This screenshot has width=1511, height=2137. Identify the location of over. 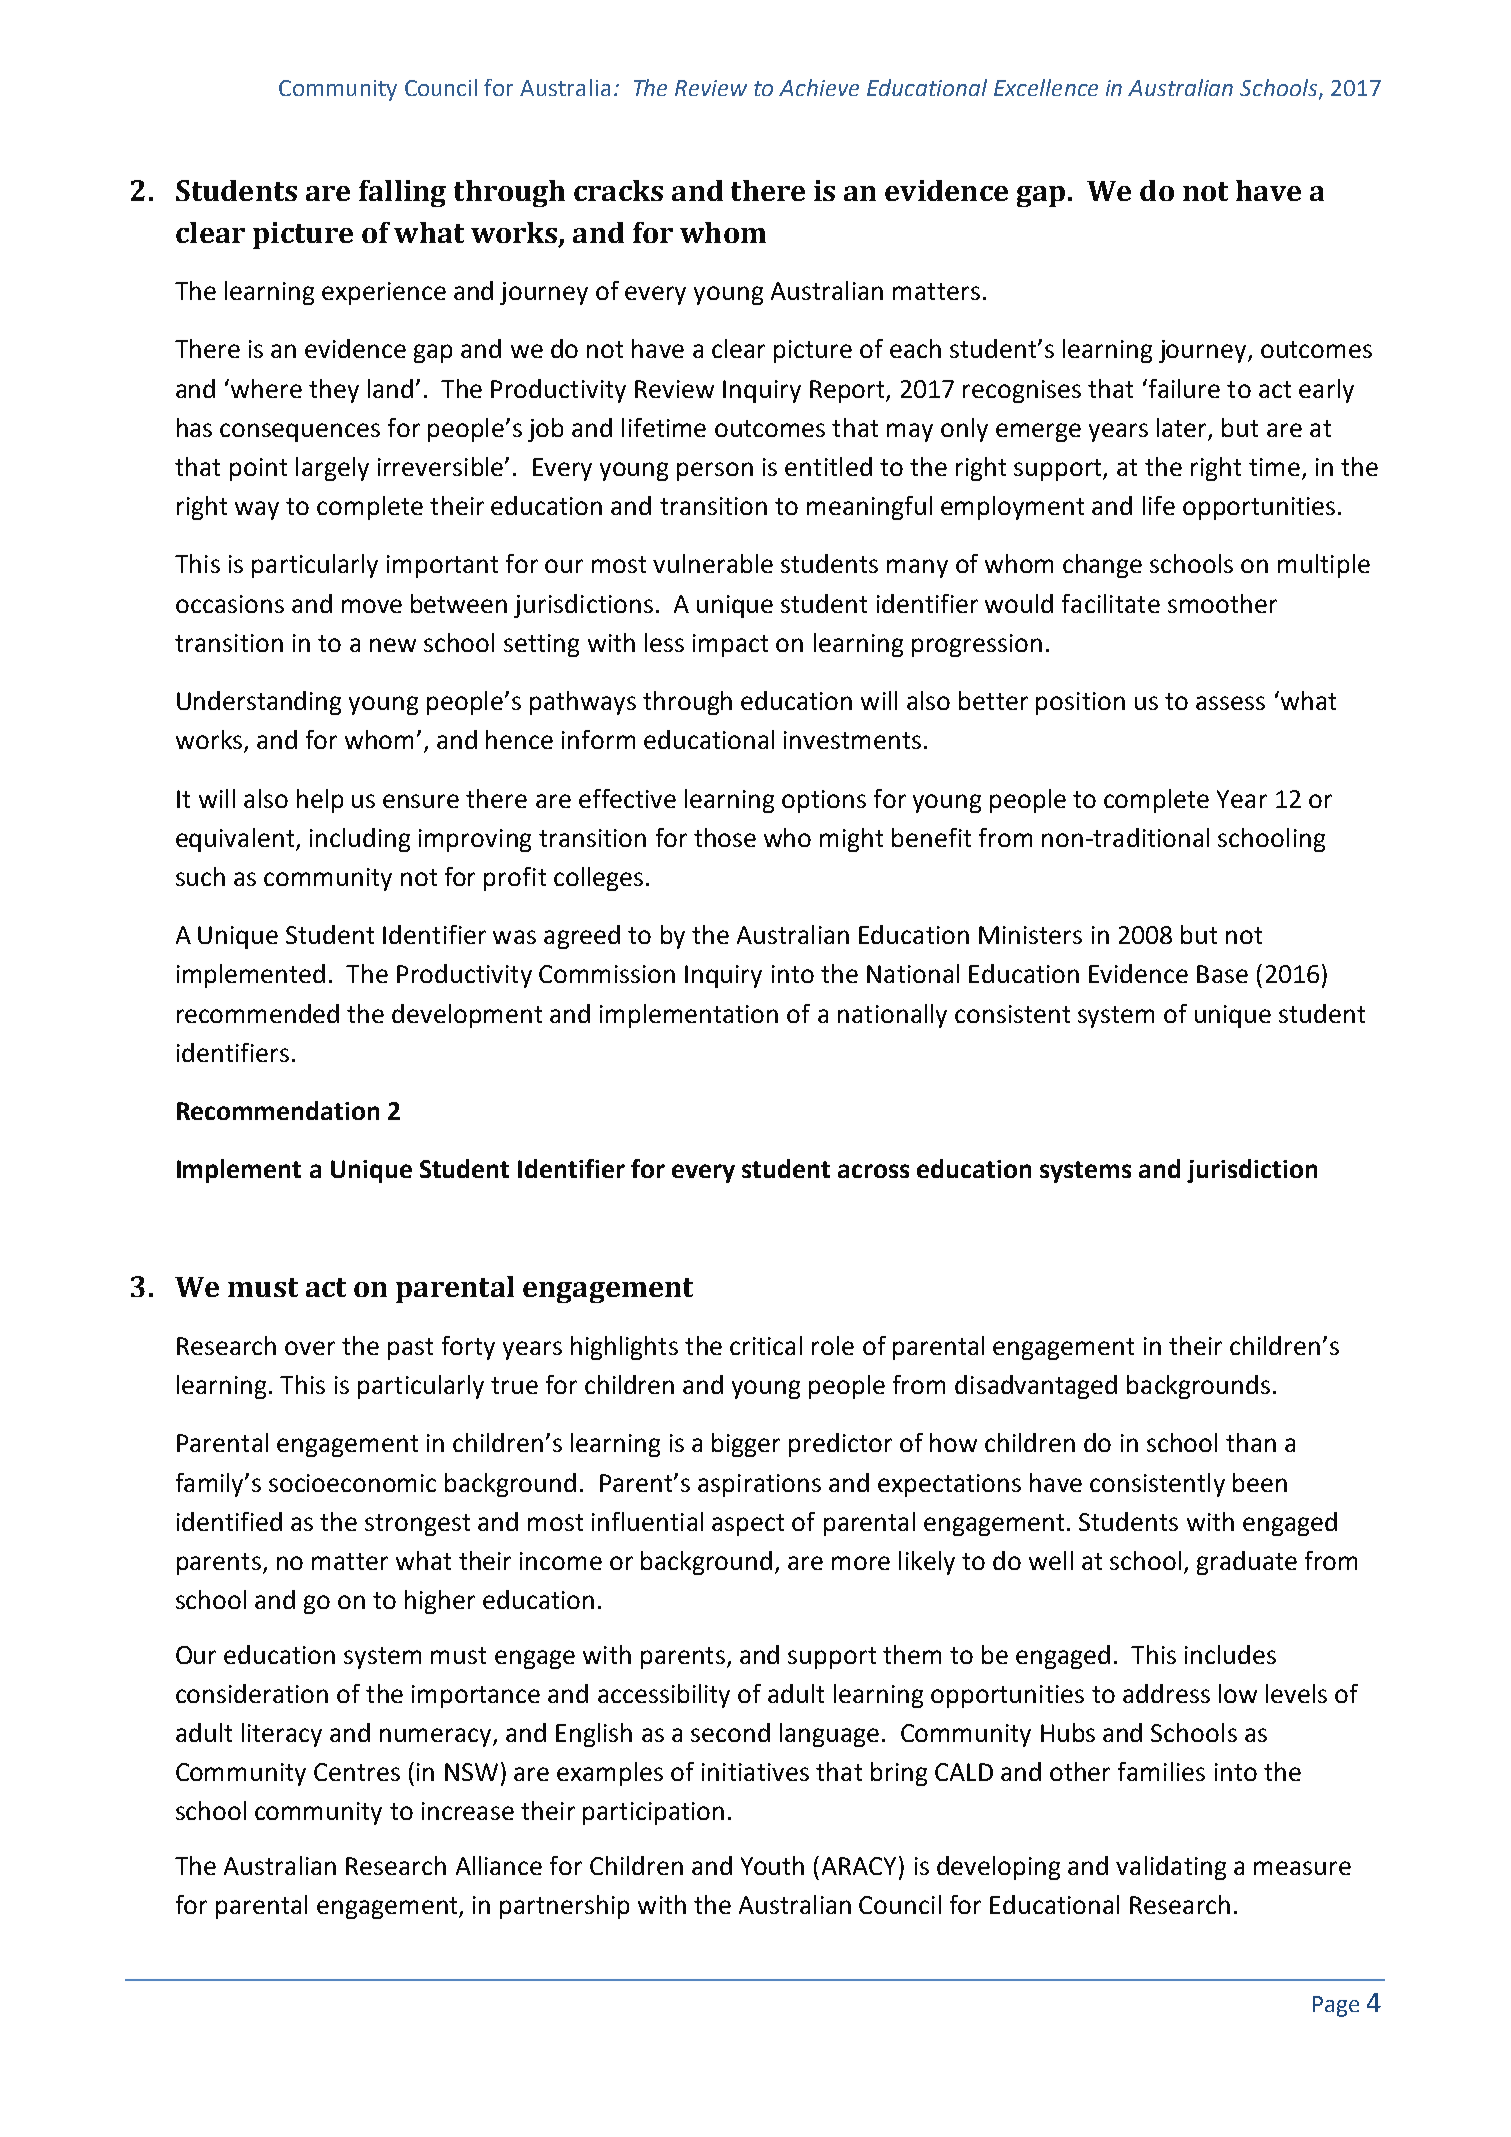
(310, 1348).
